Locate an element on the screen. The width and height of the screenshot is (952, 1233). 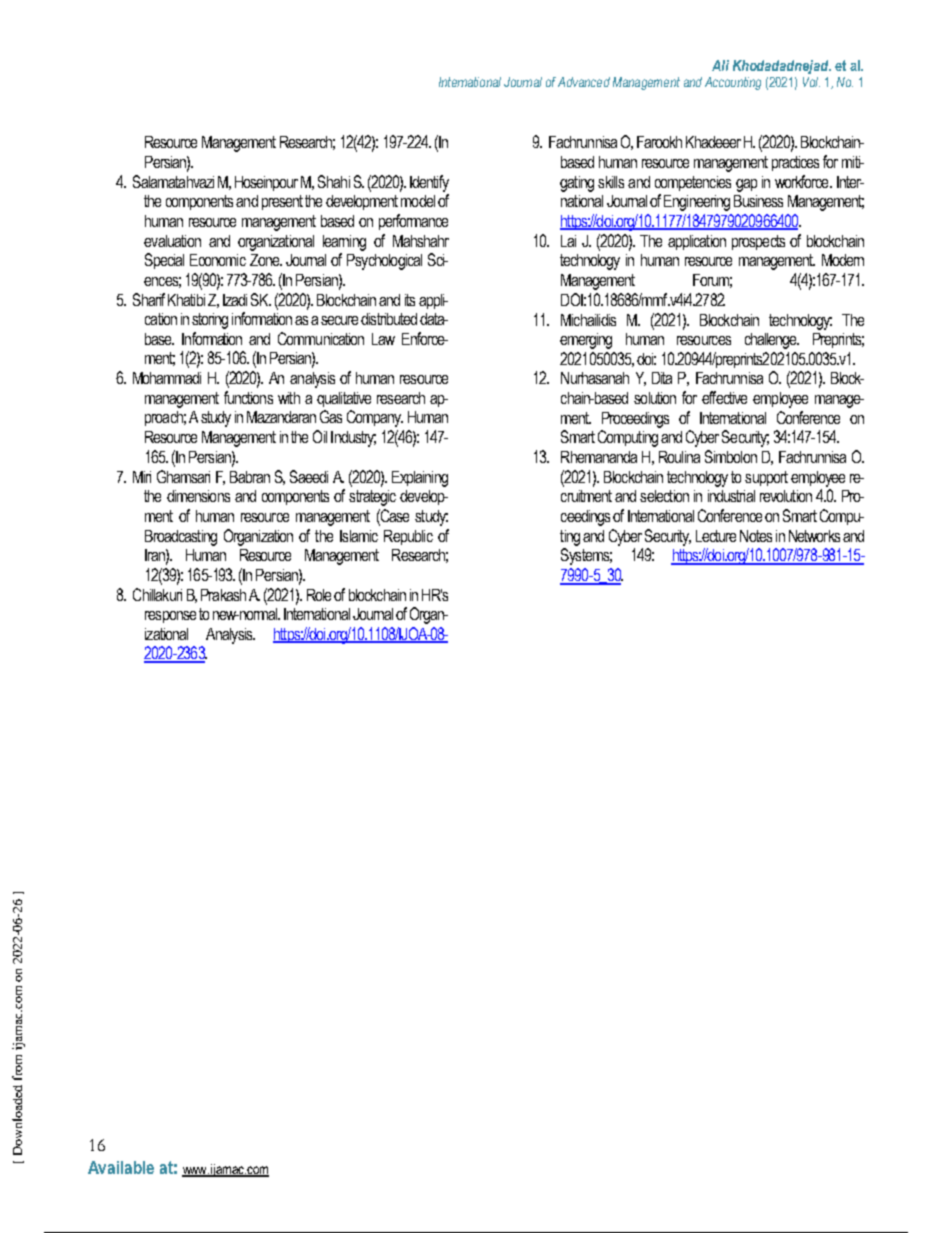
Notes is located at coordinates (756, 536).
